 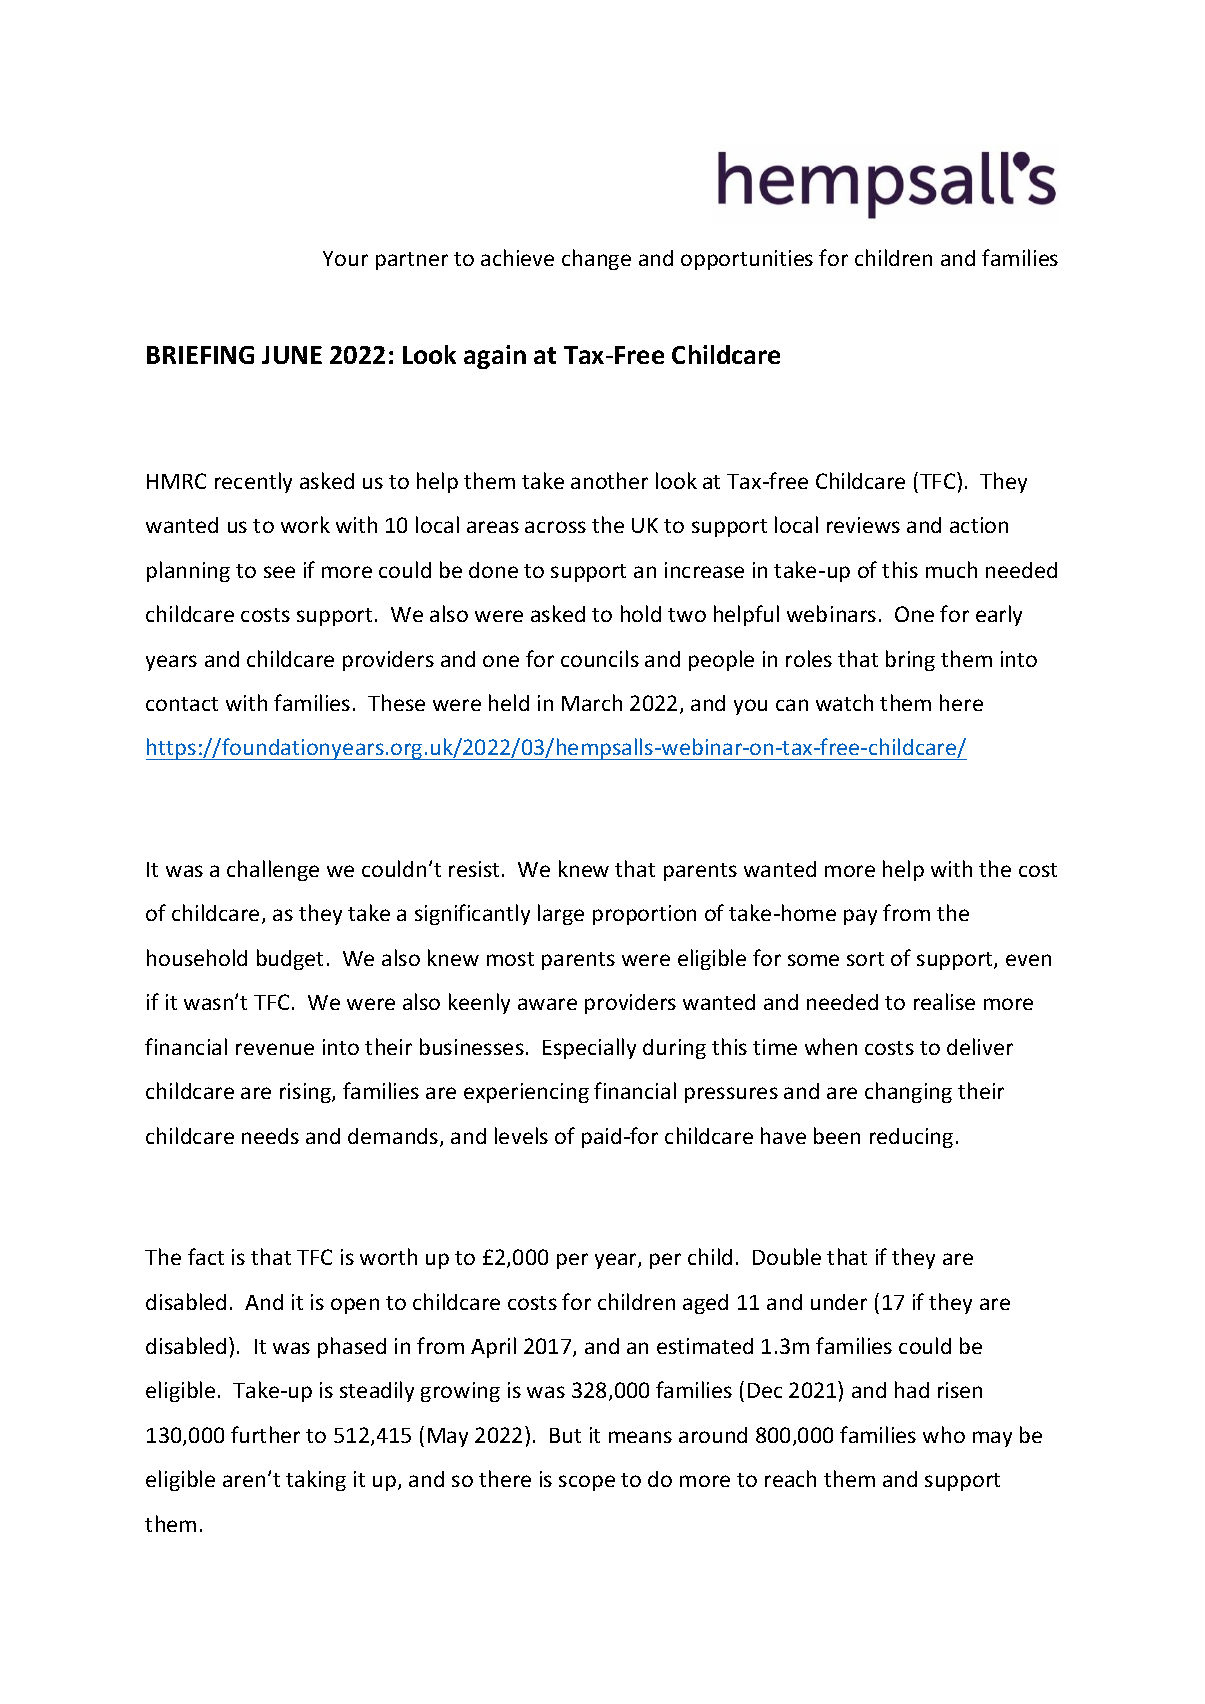 What do you see at coordinates (944, 1434) in the document?
I see `who` at bounding box center [944, 1434].
